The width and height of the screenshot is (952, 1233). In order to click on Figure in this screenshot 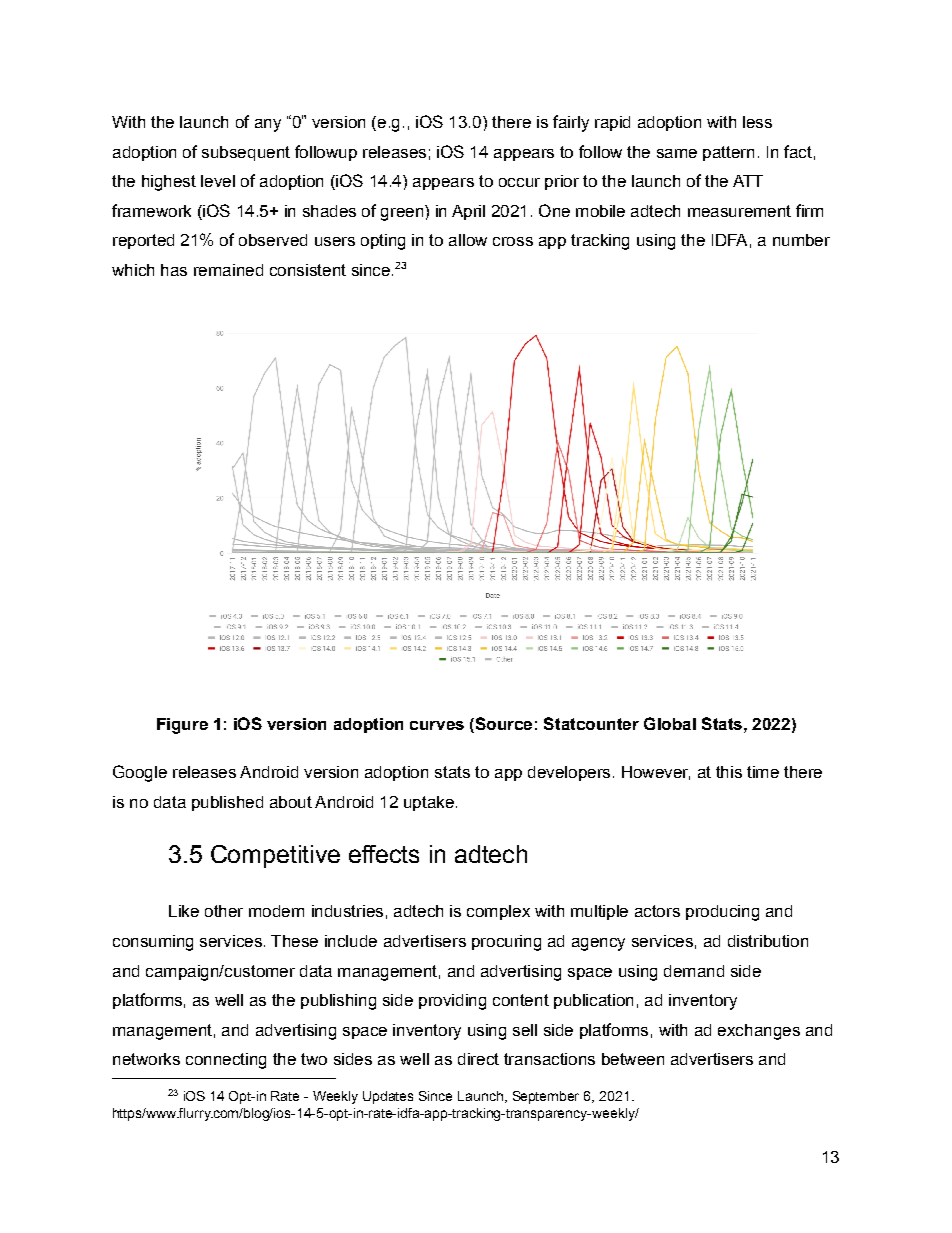, I will do `click(182, 726)`.
